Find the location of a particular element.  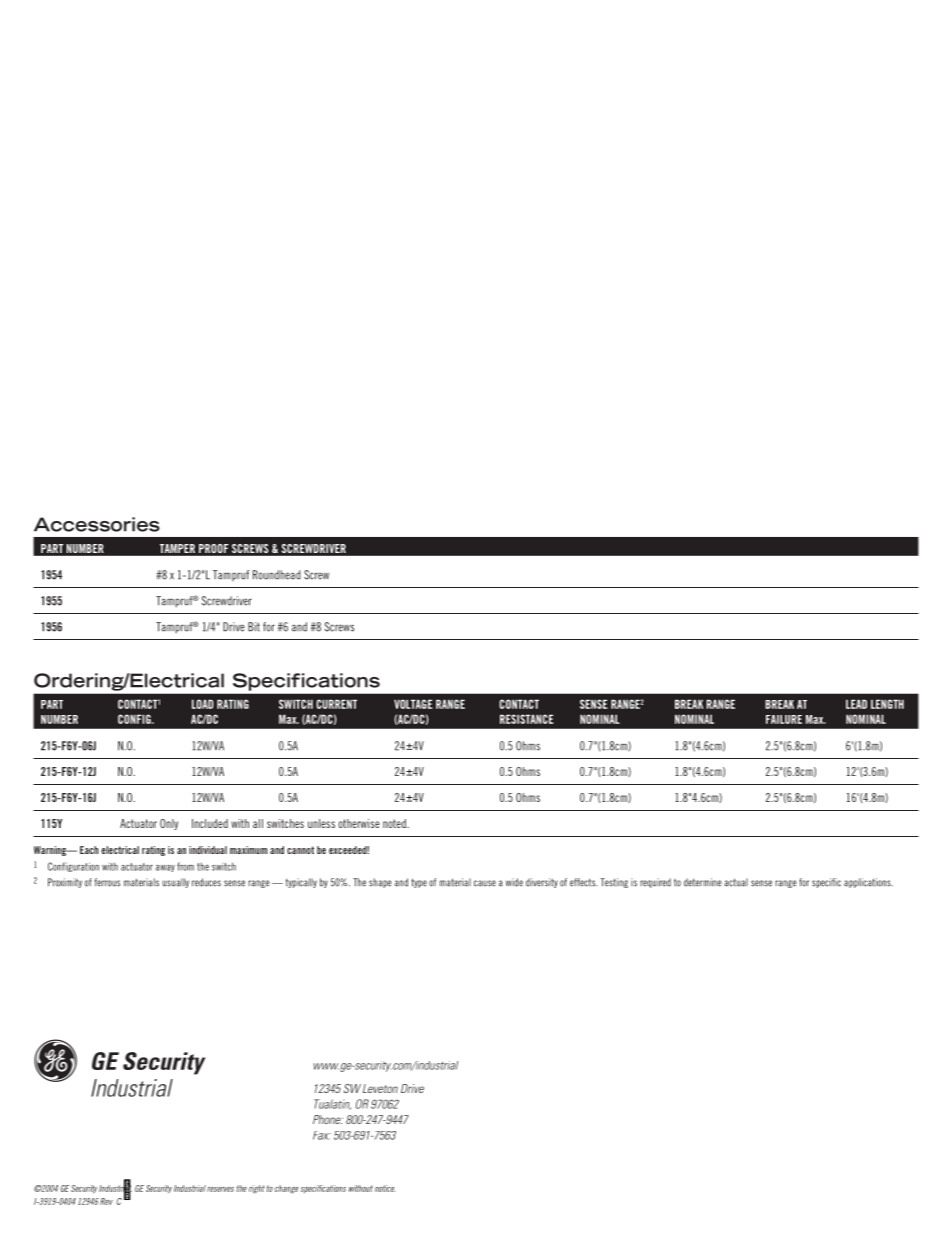

LEAD is located at coordinates (856, 704).
